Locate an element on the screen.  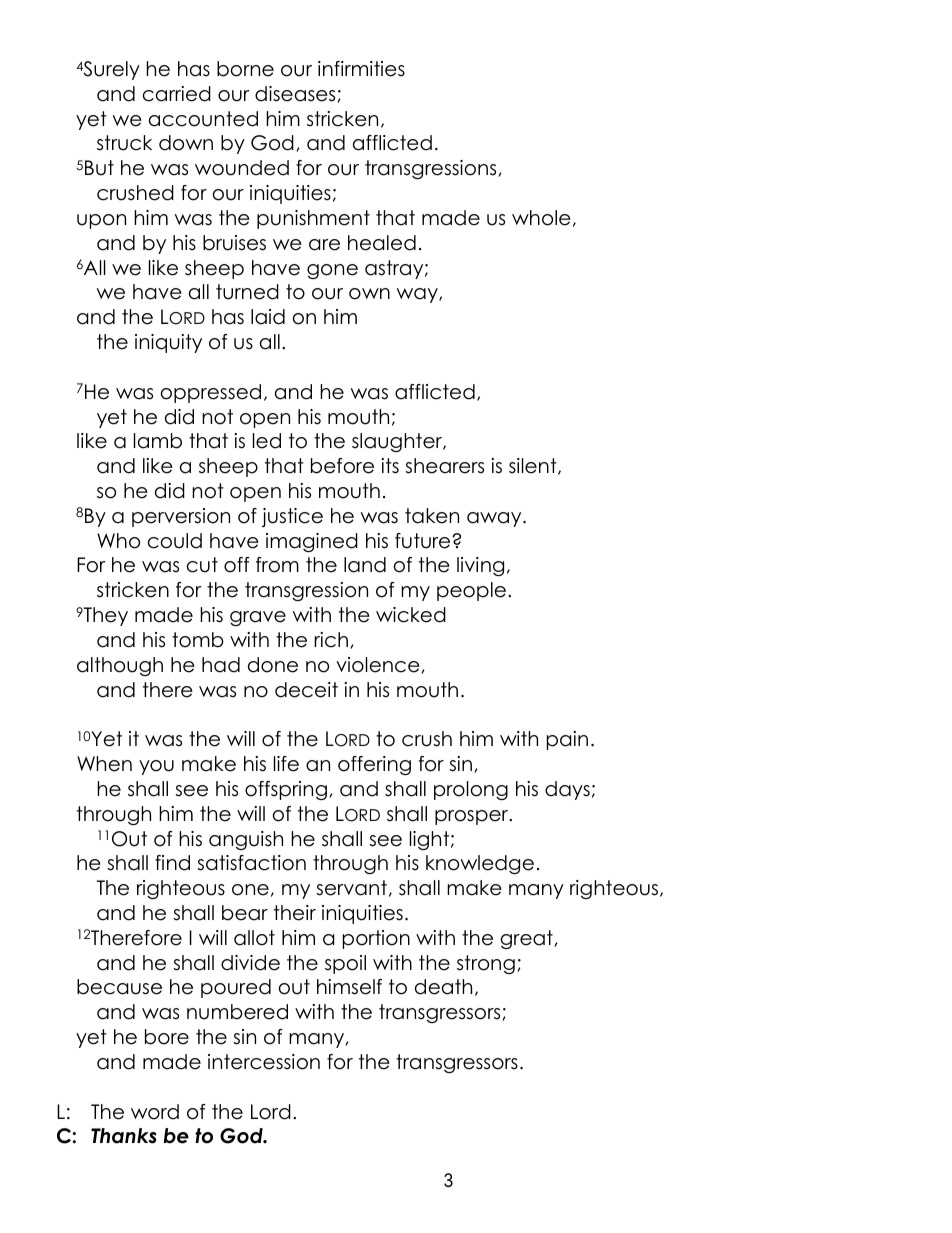
silent is located at coordinates (534, 466).
